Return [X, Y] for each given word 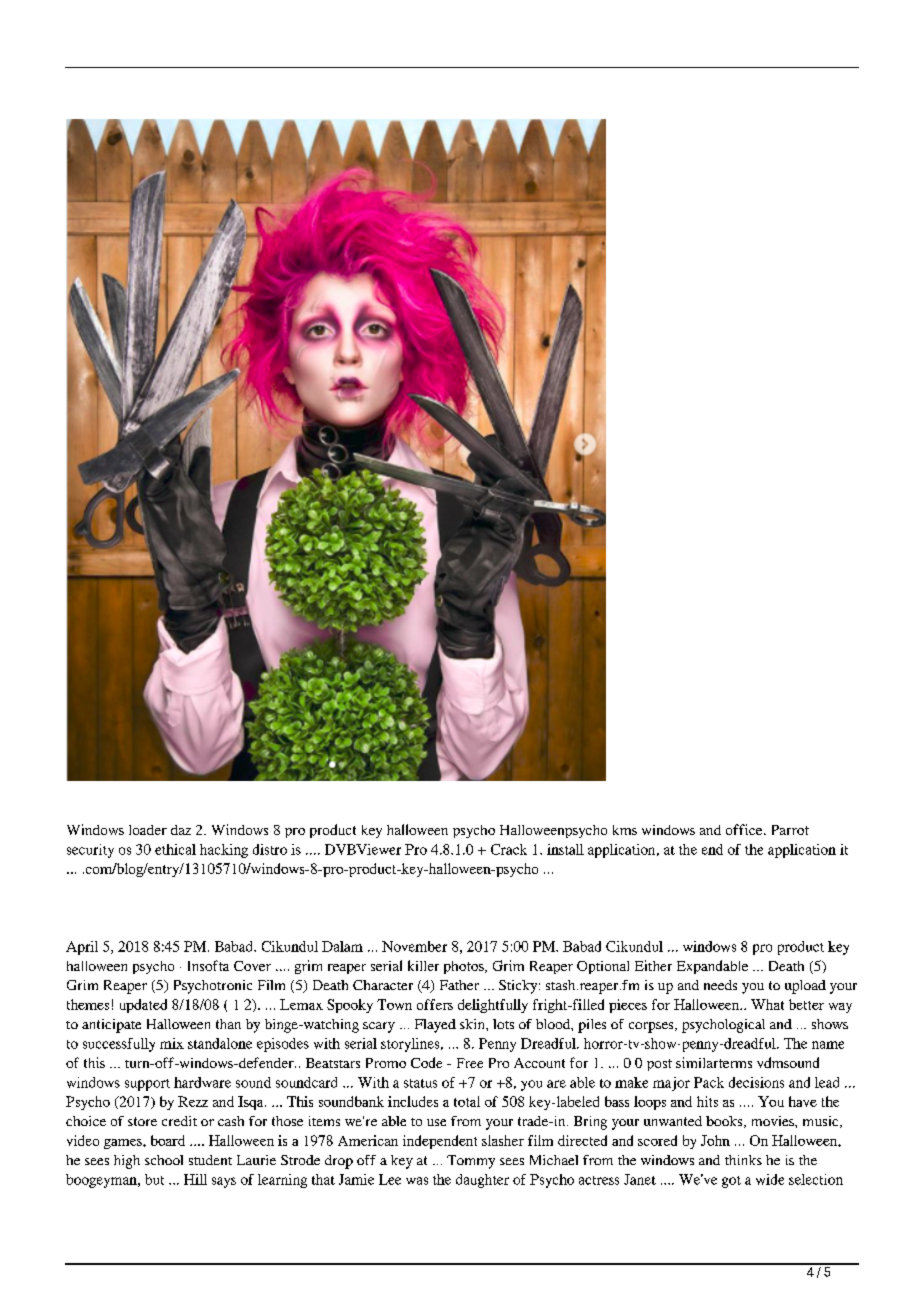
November [414, 946]
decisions [756, 1082]
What [767, 1004]
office [745, 829]
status [420, 1083]
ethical [175, 849]
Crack [509, 849]
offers [435, 1004]
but [154, 1179]
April [82, 948]
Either [653, 965]
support [147, 1085]
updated [143, 1006]
